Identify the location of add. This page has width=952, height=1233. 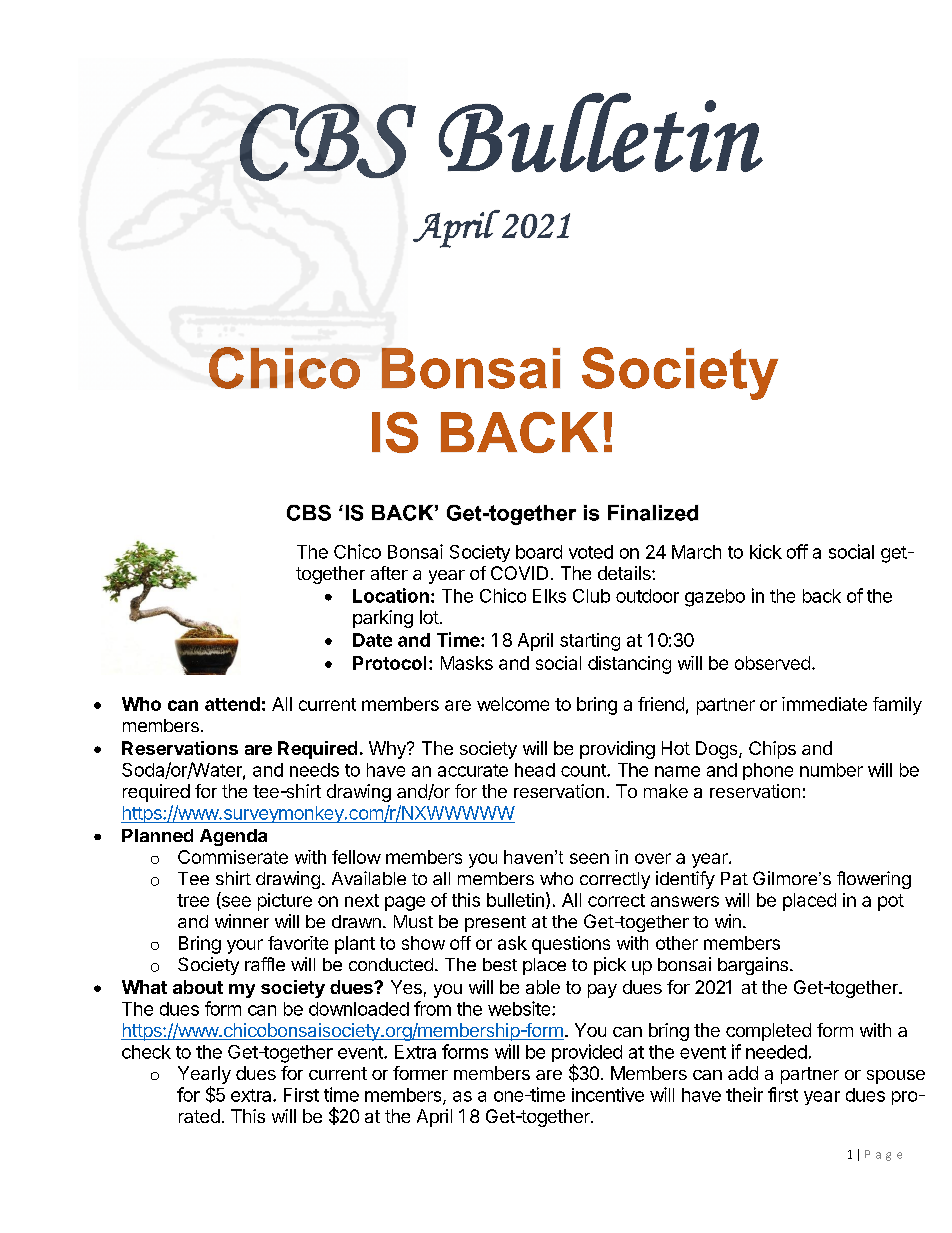
(743, 1073).
